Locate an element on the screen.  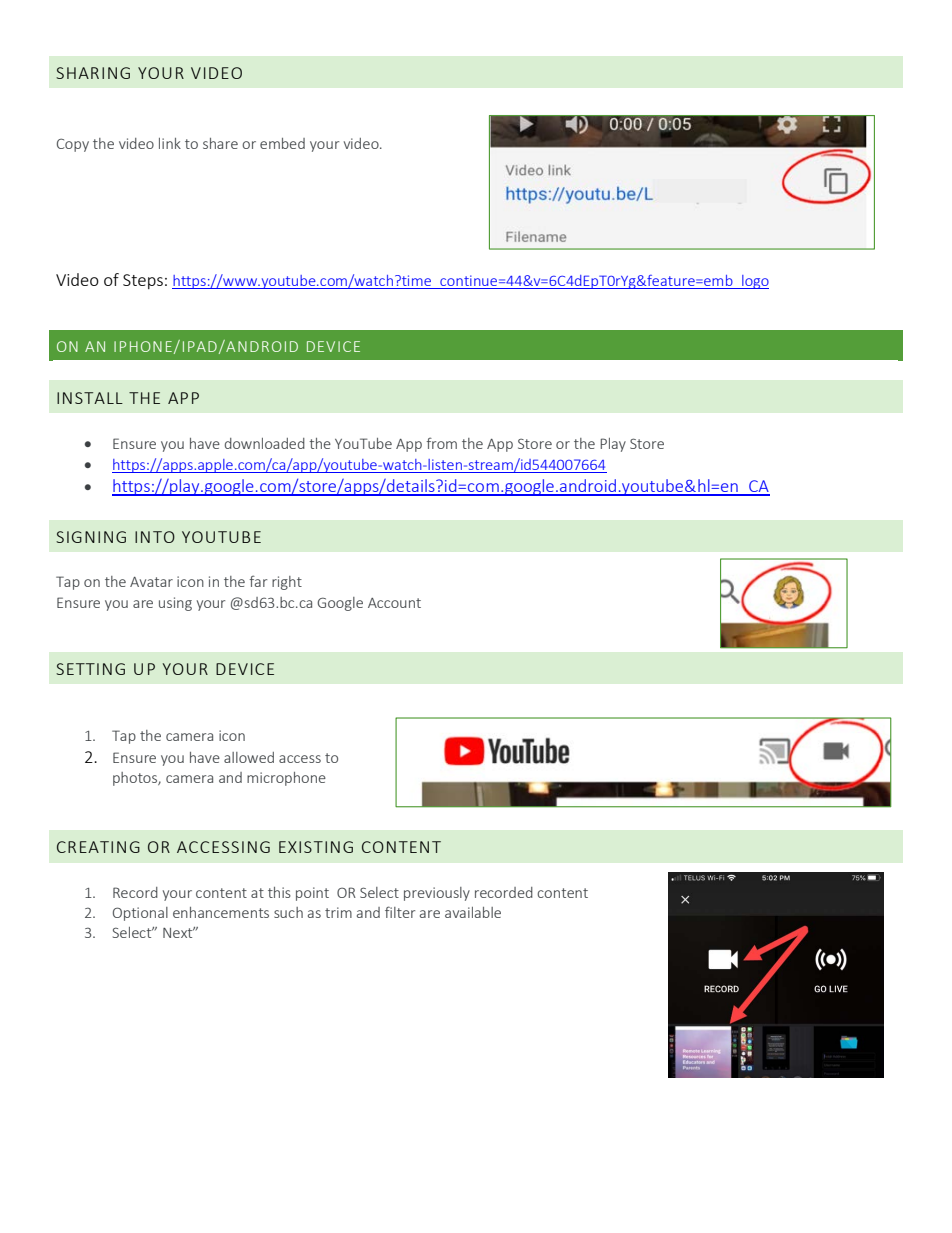
SHARING is located at coordinates (93, 73).
